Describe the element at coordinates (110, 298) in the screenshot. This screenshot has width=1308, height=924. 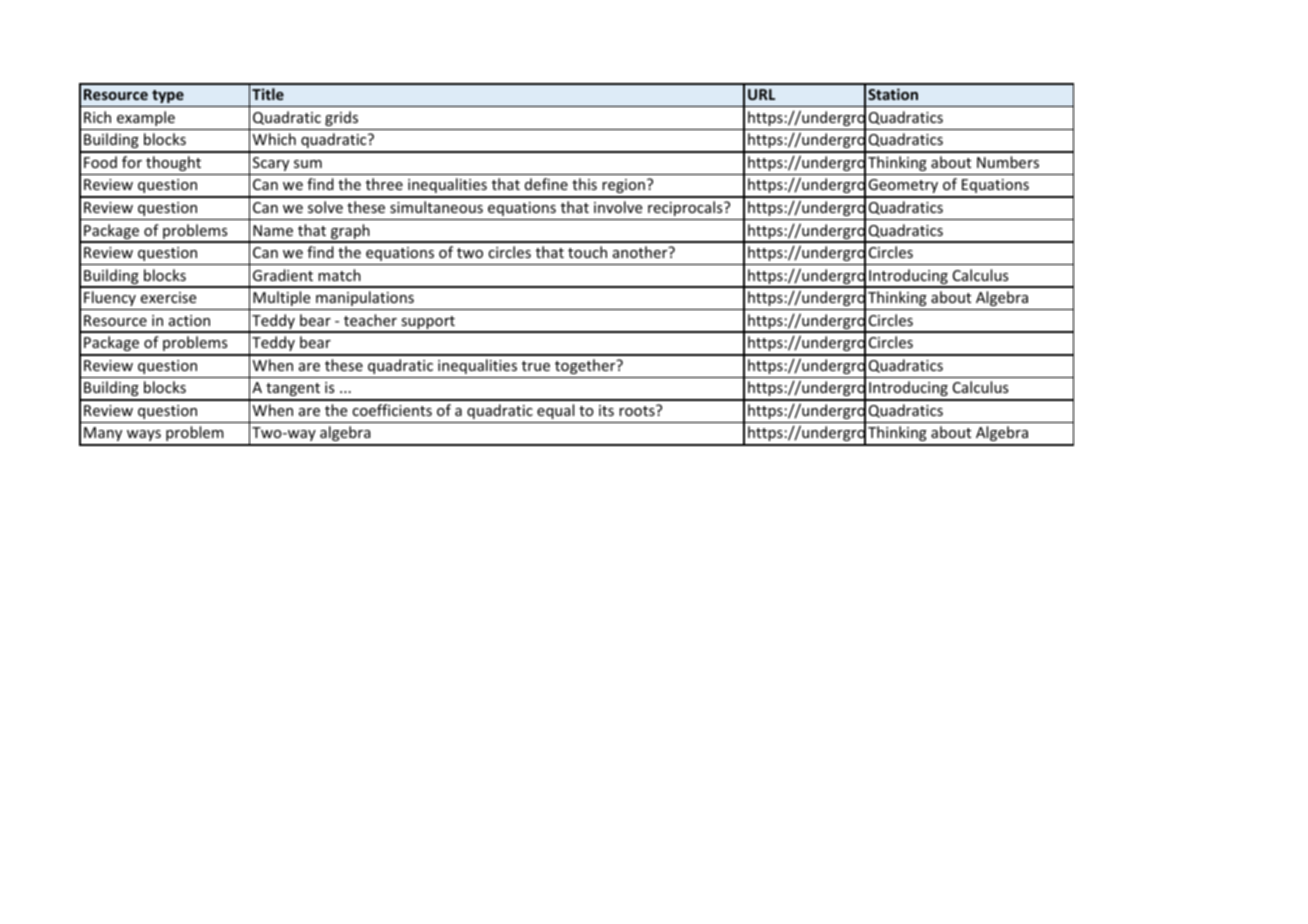
I see `Fluency` at that location.
